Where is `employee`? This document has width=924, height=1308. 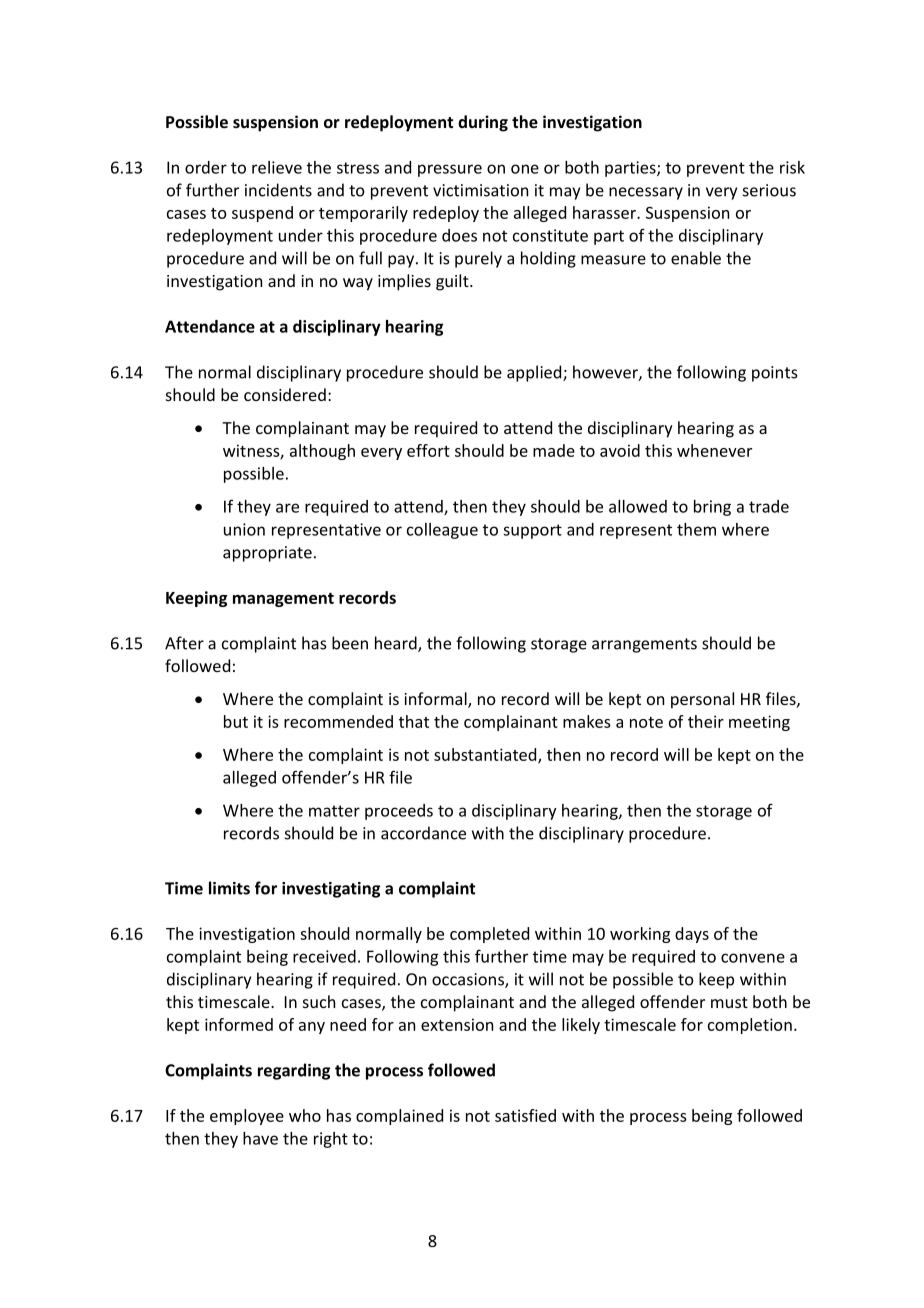 employee is located at coordinates (247, 1117).
